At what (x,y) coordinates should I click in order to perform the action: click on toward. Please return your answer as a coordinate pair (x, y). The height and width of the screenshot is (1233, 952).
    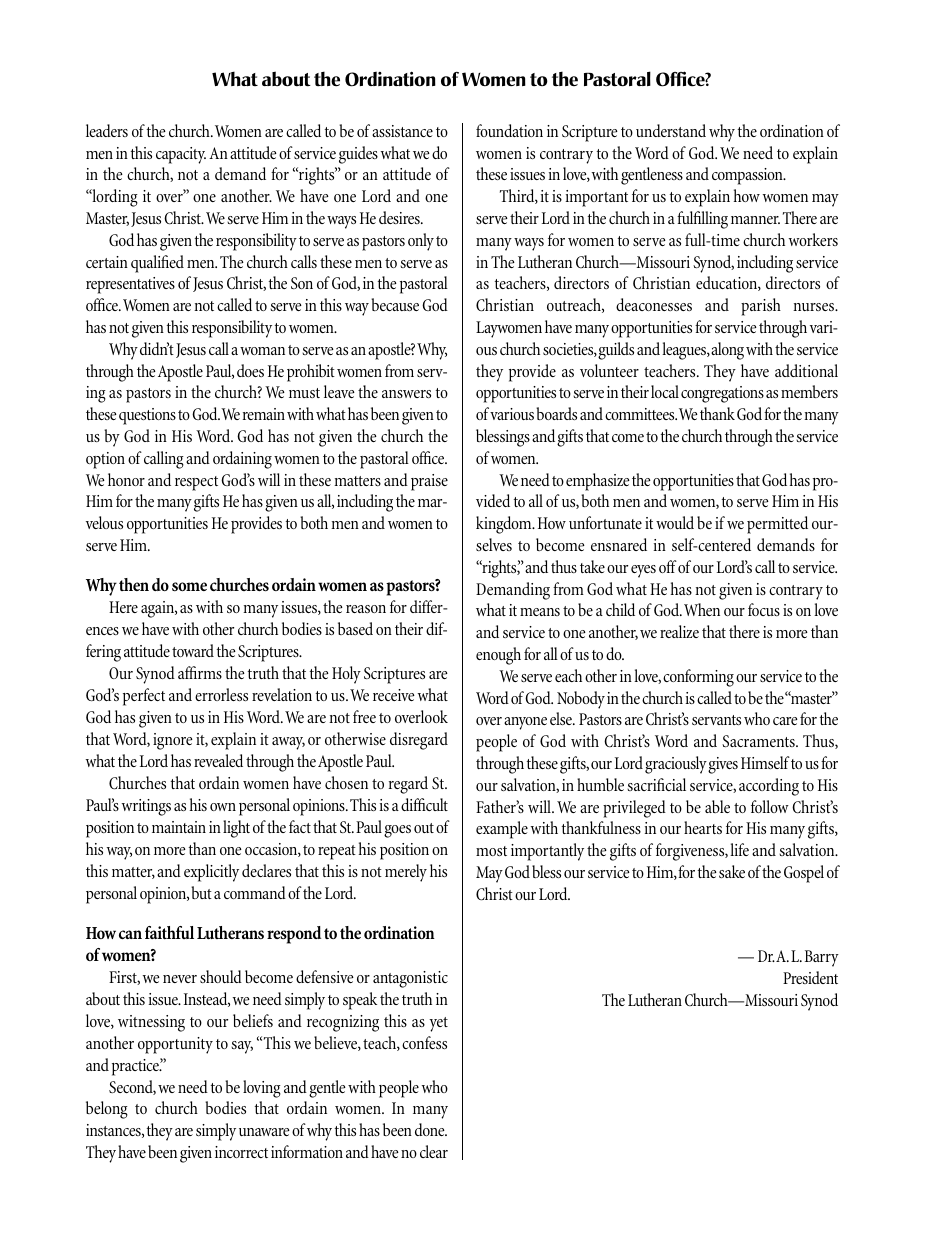
    Looking at the image, I should click on (193, 650).
